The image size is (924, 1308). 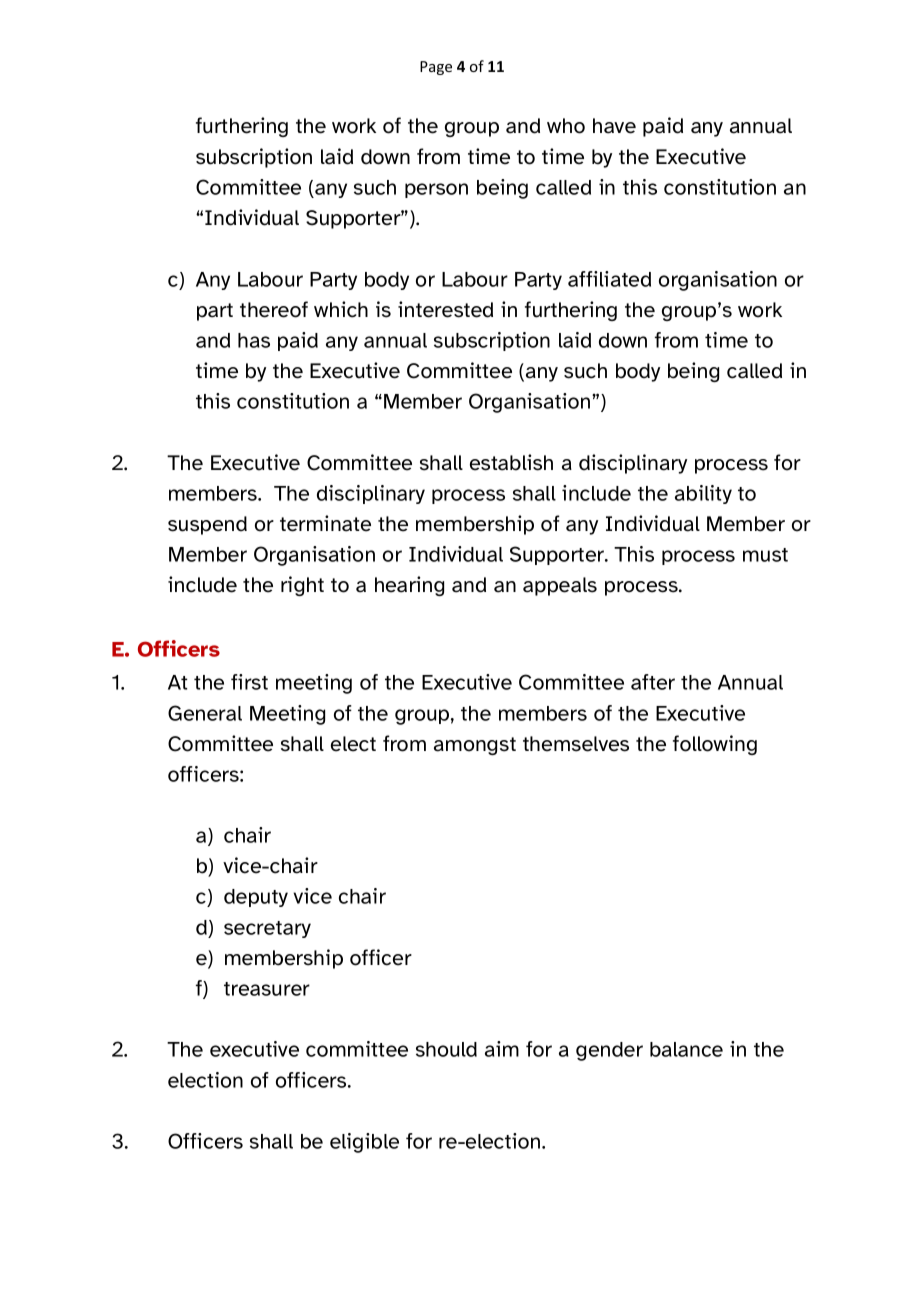 I want to click on establish, so click(x=511, y=462).
